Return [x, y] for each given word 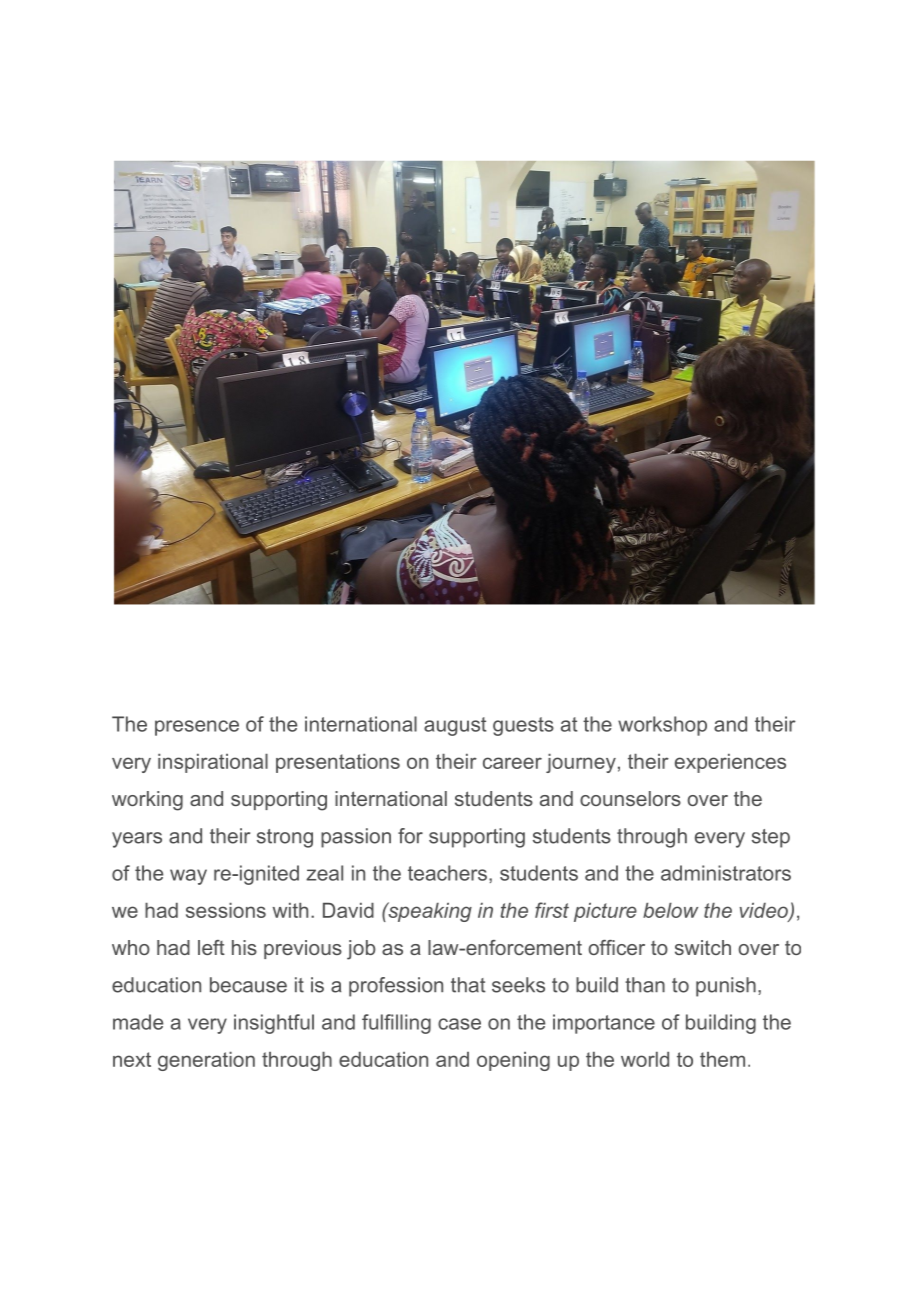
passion [356, 838]
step [771, 838]
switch [703, 947]
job [361, 950]
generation [206, 1061]
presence [197, 728]
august [455, 726]
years [137, 840]
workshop [662, 726]
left [211, 947]
